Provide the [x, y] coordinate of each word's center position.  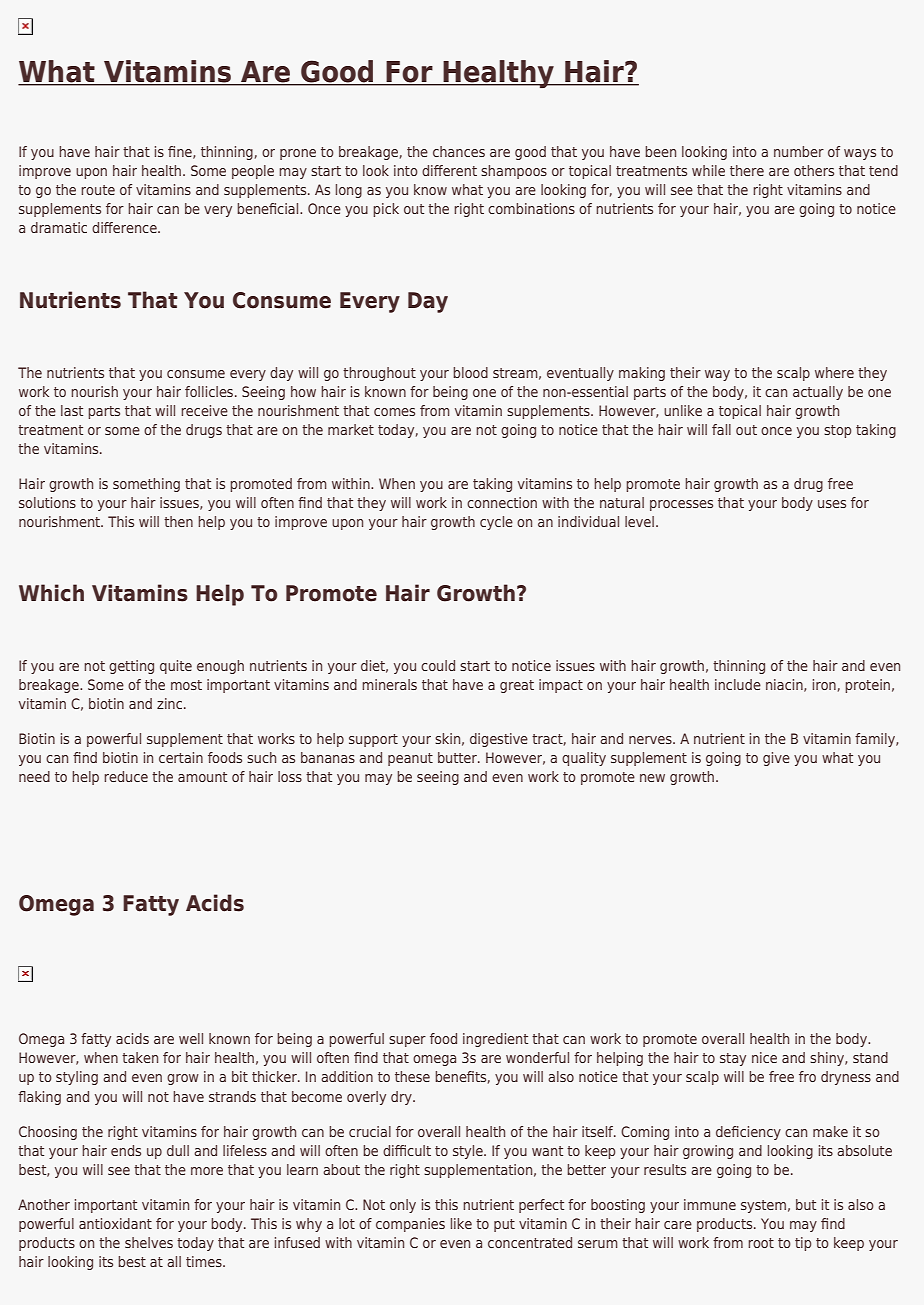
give [776, 759]
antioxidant [115, 1223]
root [761, 1243]
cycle [496, 523]
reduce [126, 776]
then [178, 521]
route [98, 190]
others [814, 170]
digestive [499, 740]
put [504, 1225]
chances [459, 151]
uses [832, 504]
